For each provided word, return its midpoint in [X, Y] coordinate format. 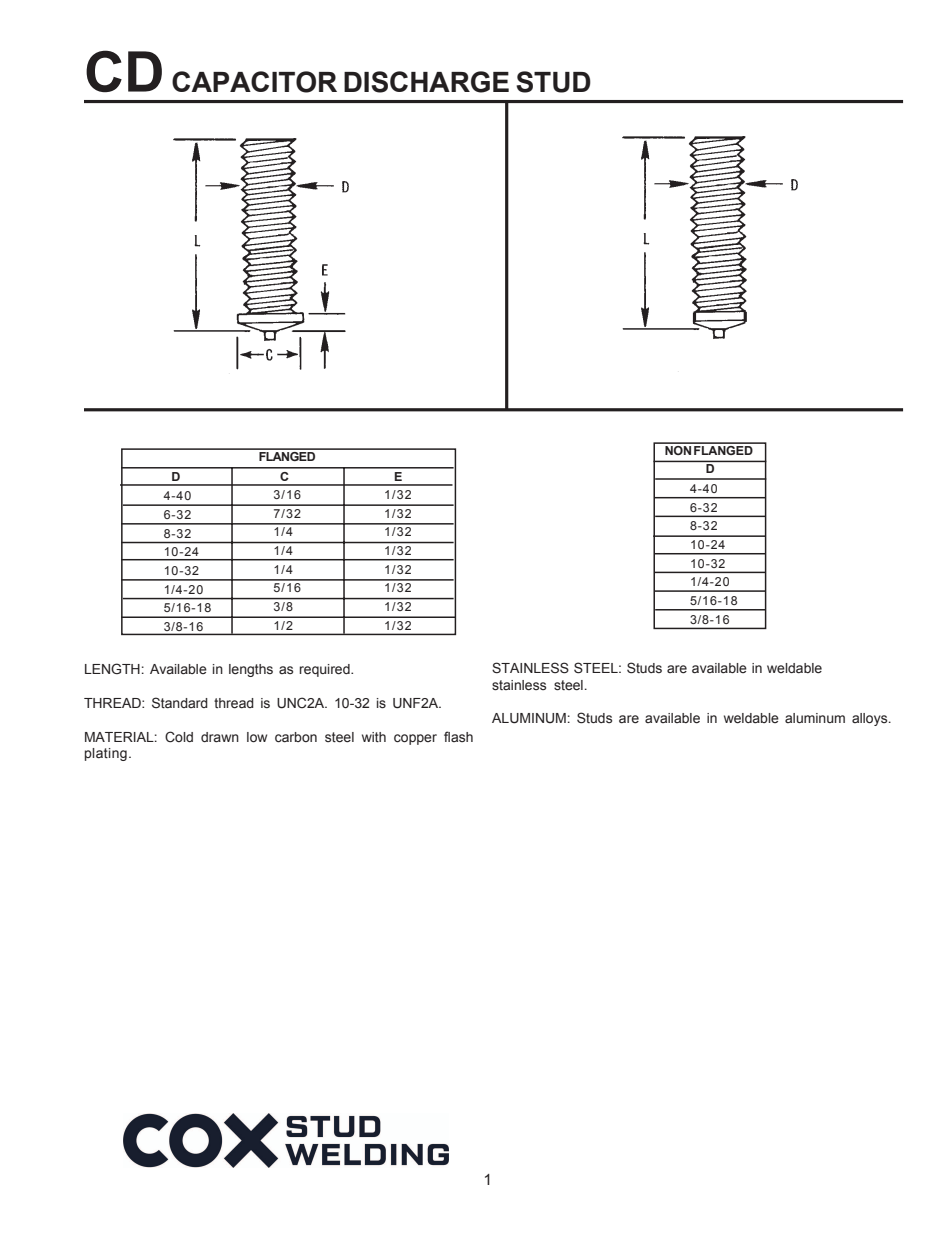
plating [106, 754]
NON [678, 449]
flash [458, 736]
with [374, 737]
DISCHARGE [426, 82]
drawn [220, 737]
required [326, 670]
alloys [871, 719]
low [257, 737]
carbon [296, 737]
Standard [180, 703]
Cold [179, 737]
